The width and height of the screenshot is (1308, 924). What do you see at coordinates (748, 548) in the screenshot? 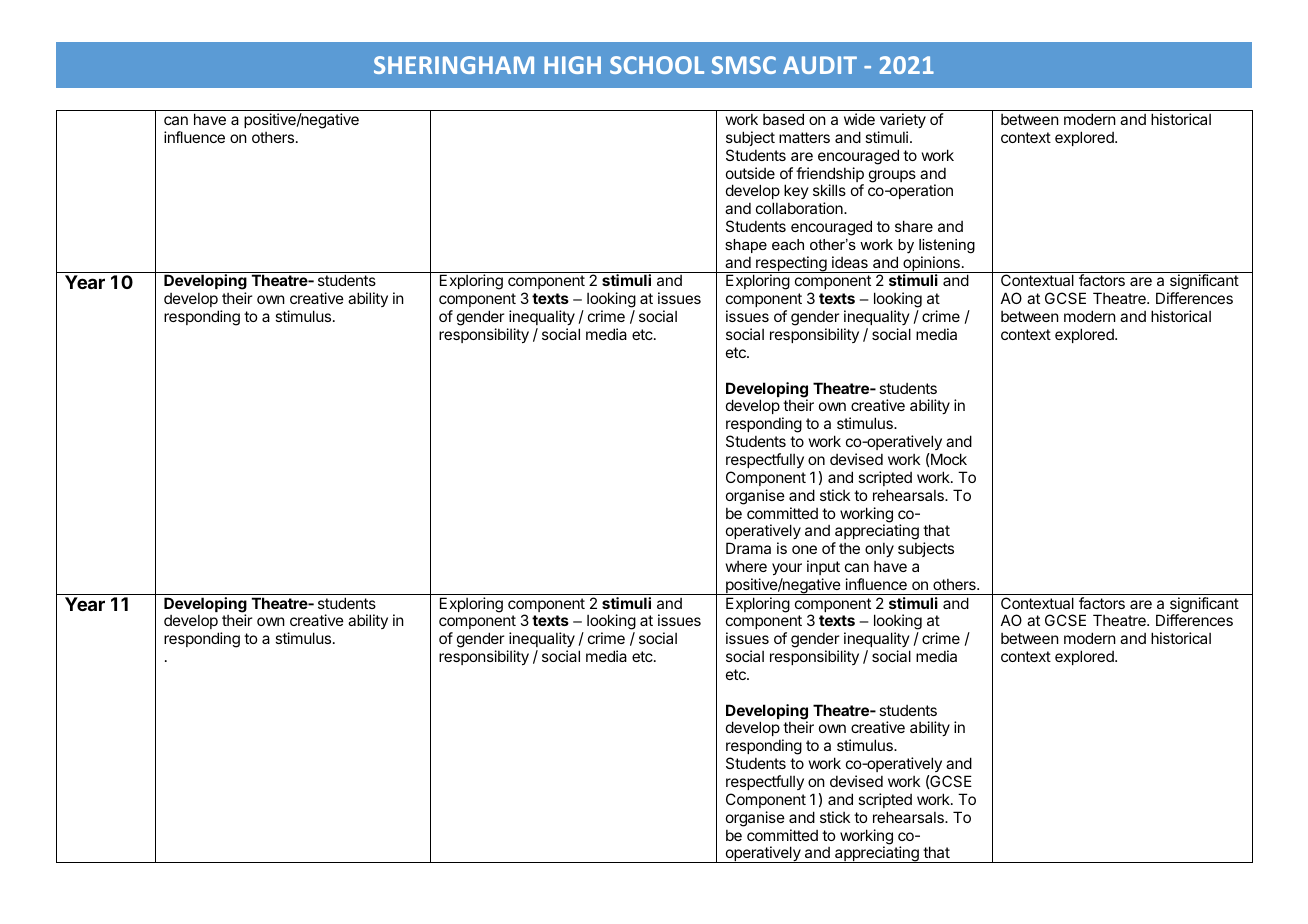
I see `Drama` at bounding box center [748, 548].
